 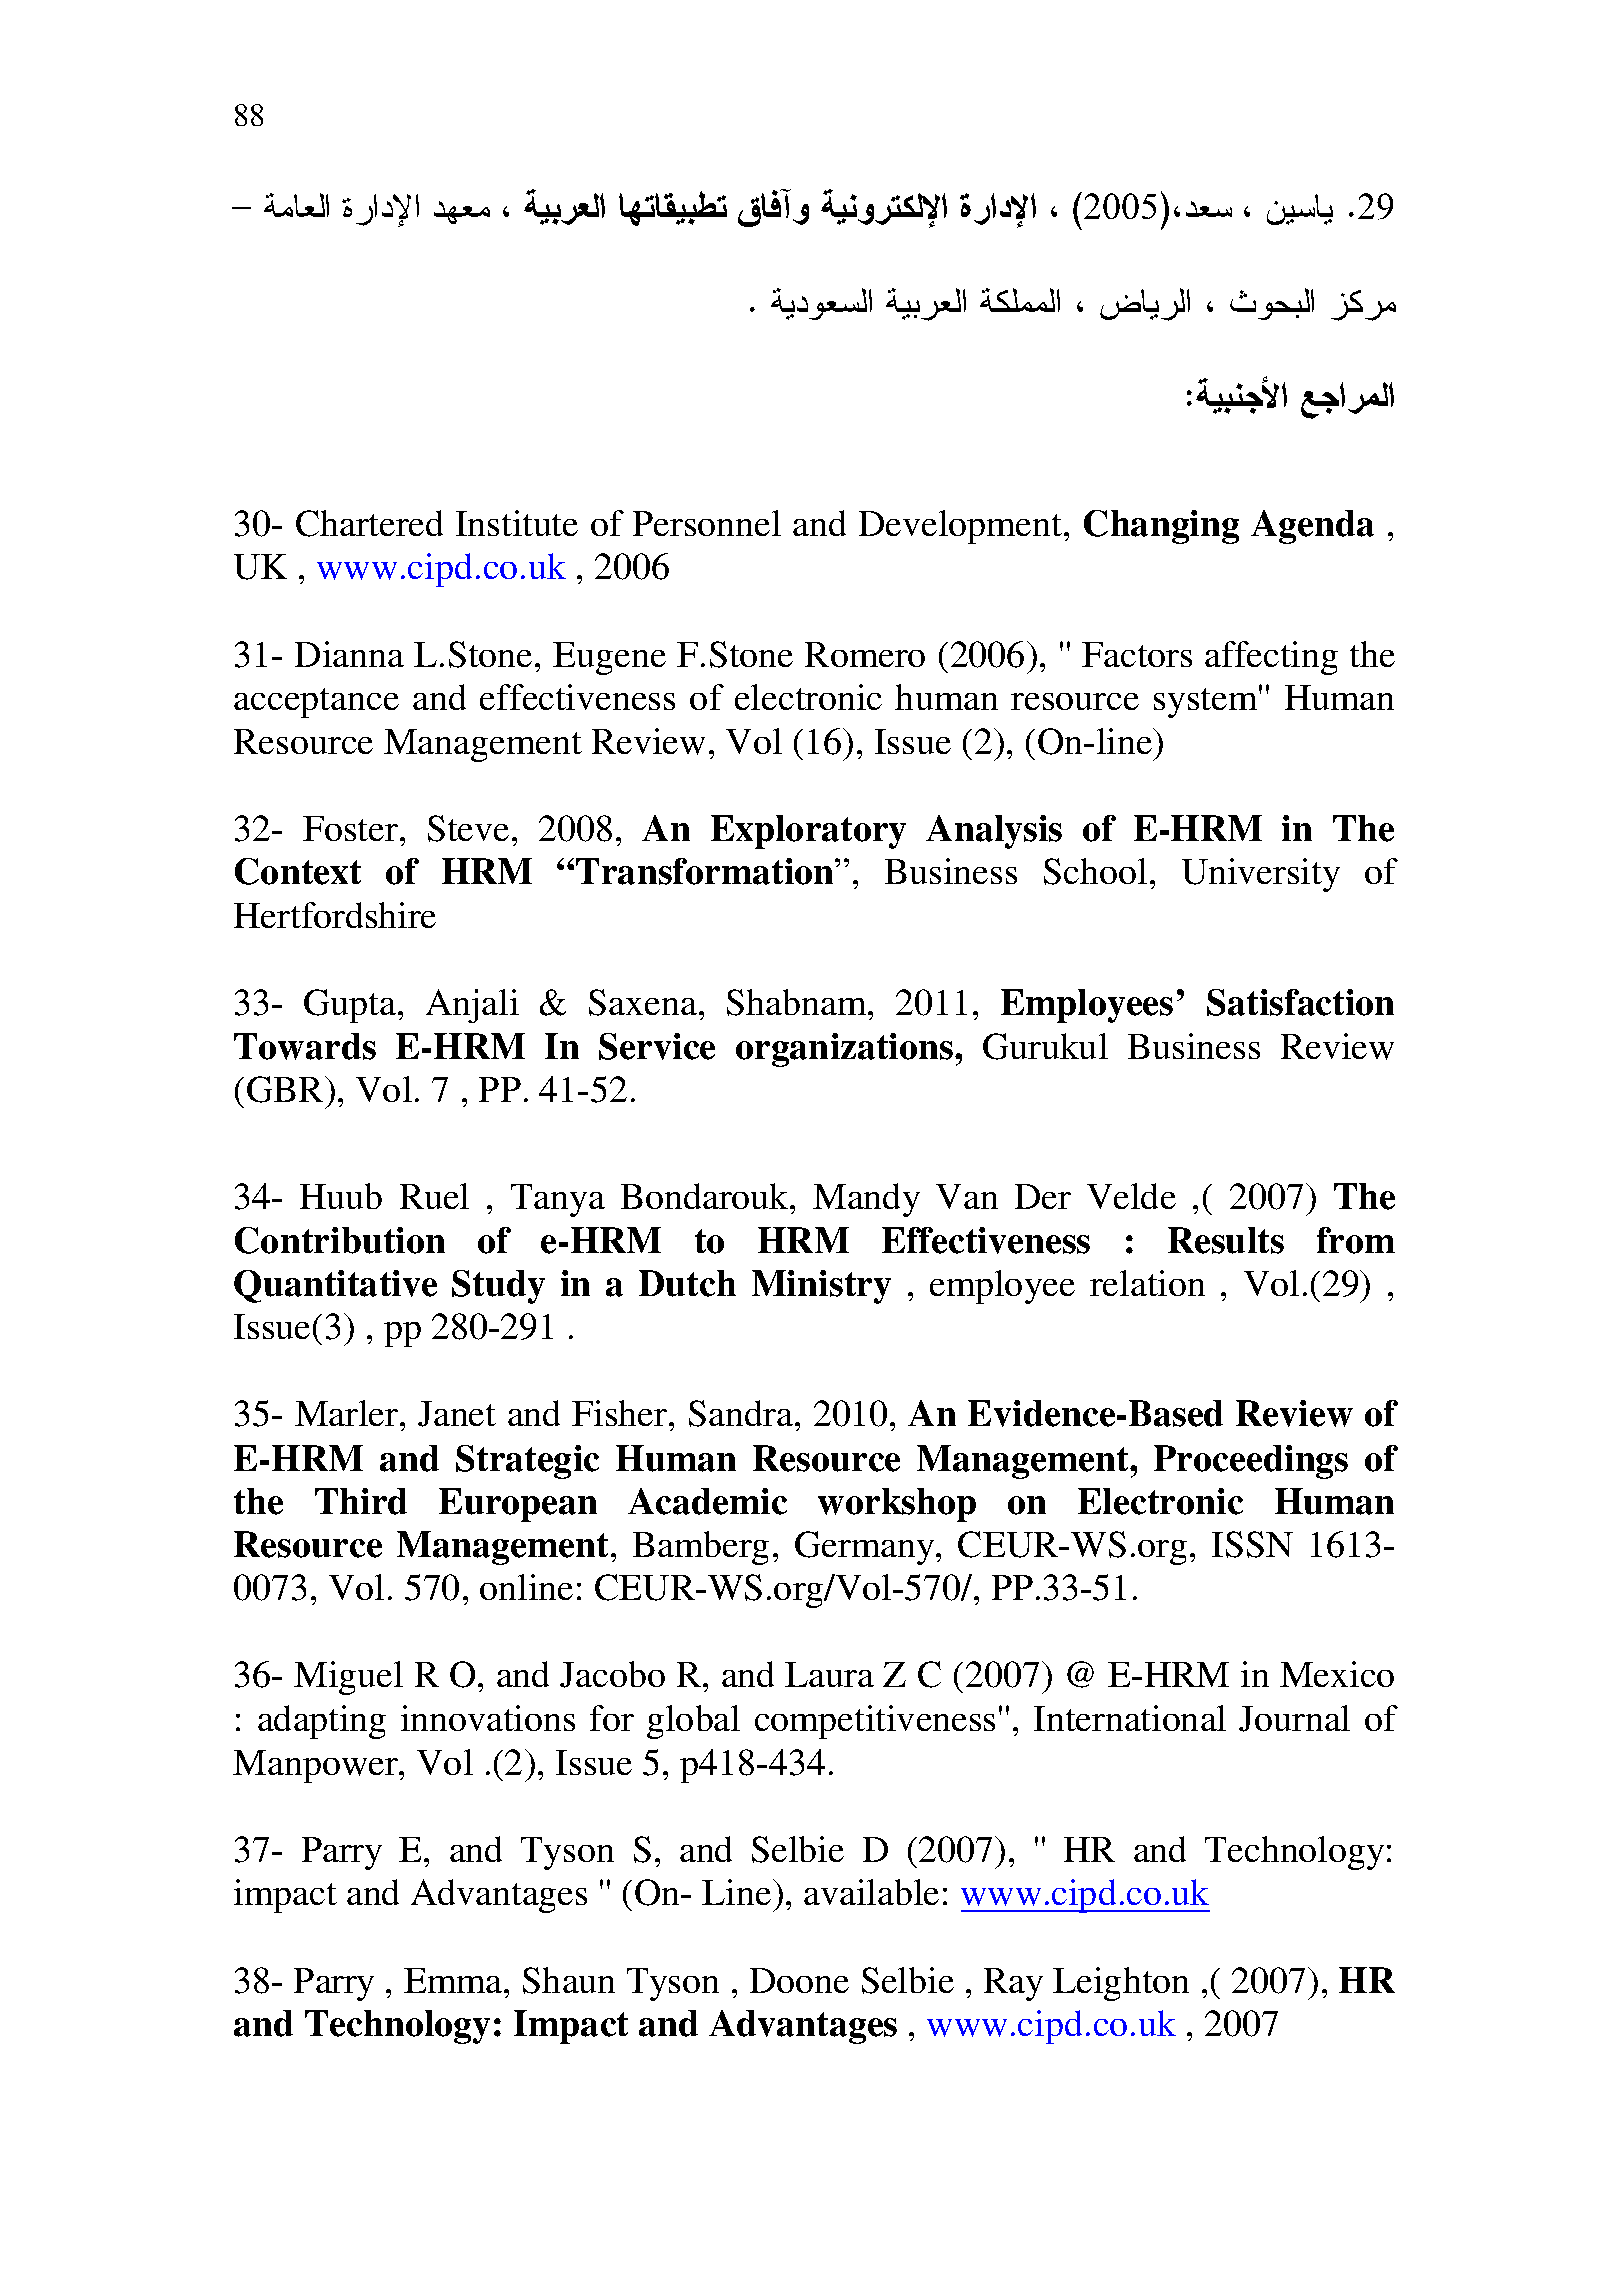 I want to click on Doone, so click(x=799, y=1980).
